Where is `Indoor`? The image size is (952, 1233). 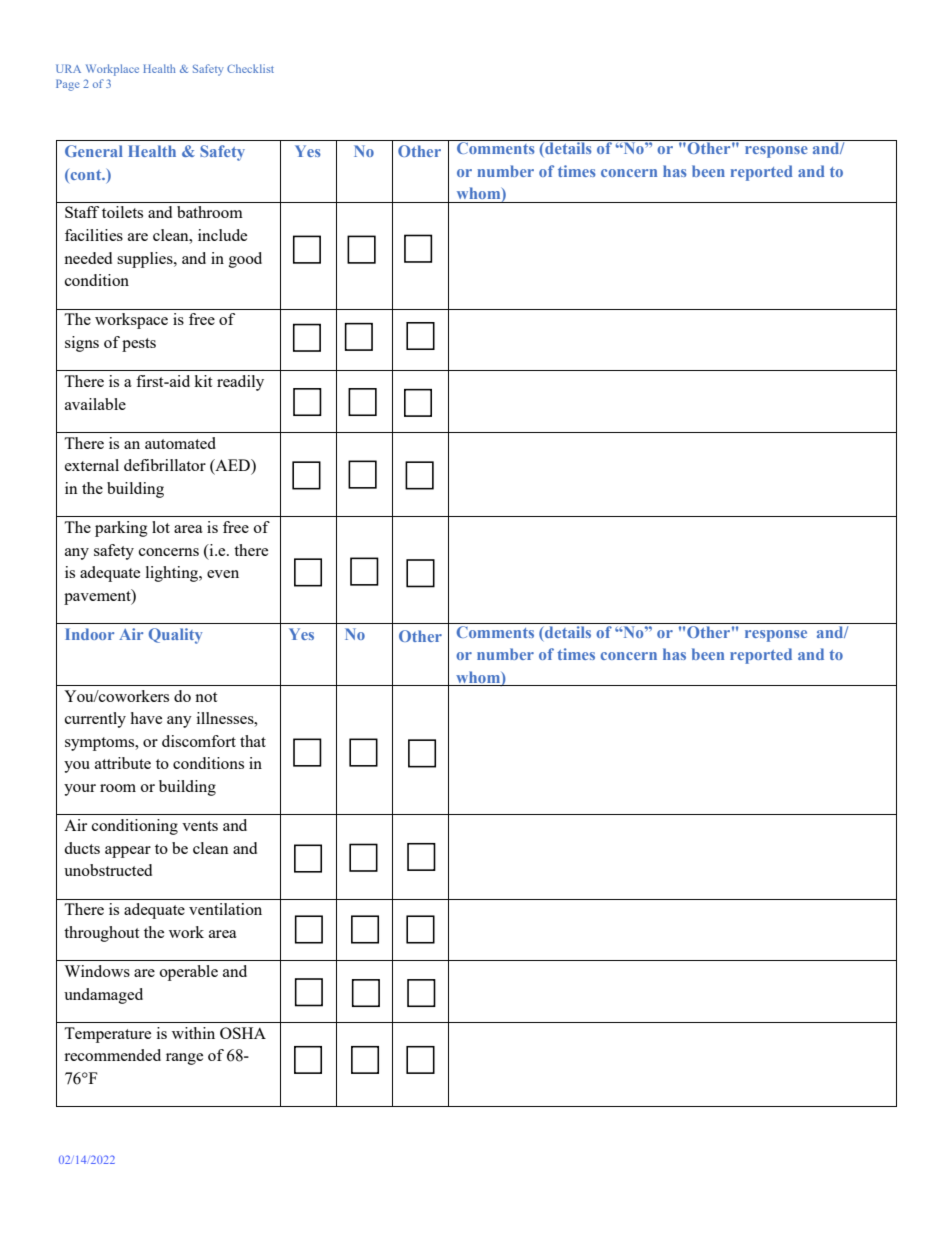
Indoor is located at coordinates (89, 634).
